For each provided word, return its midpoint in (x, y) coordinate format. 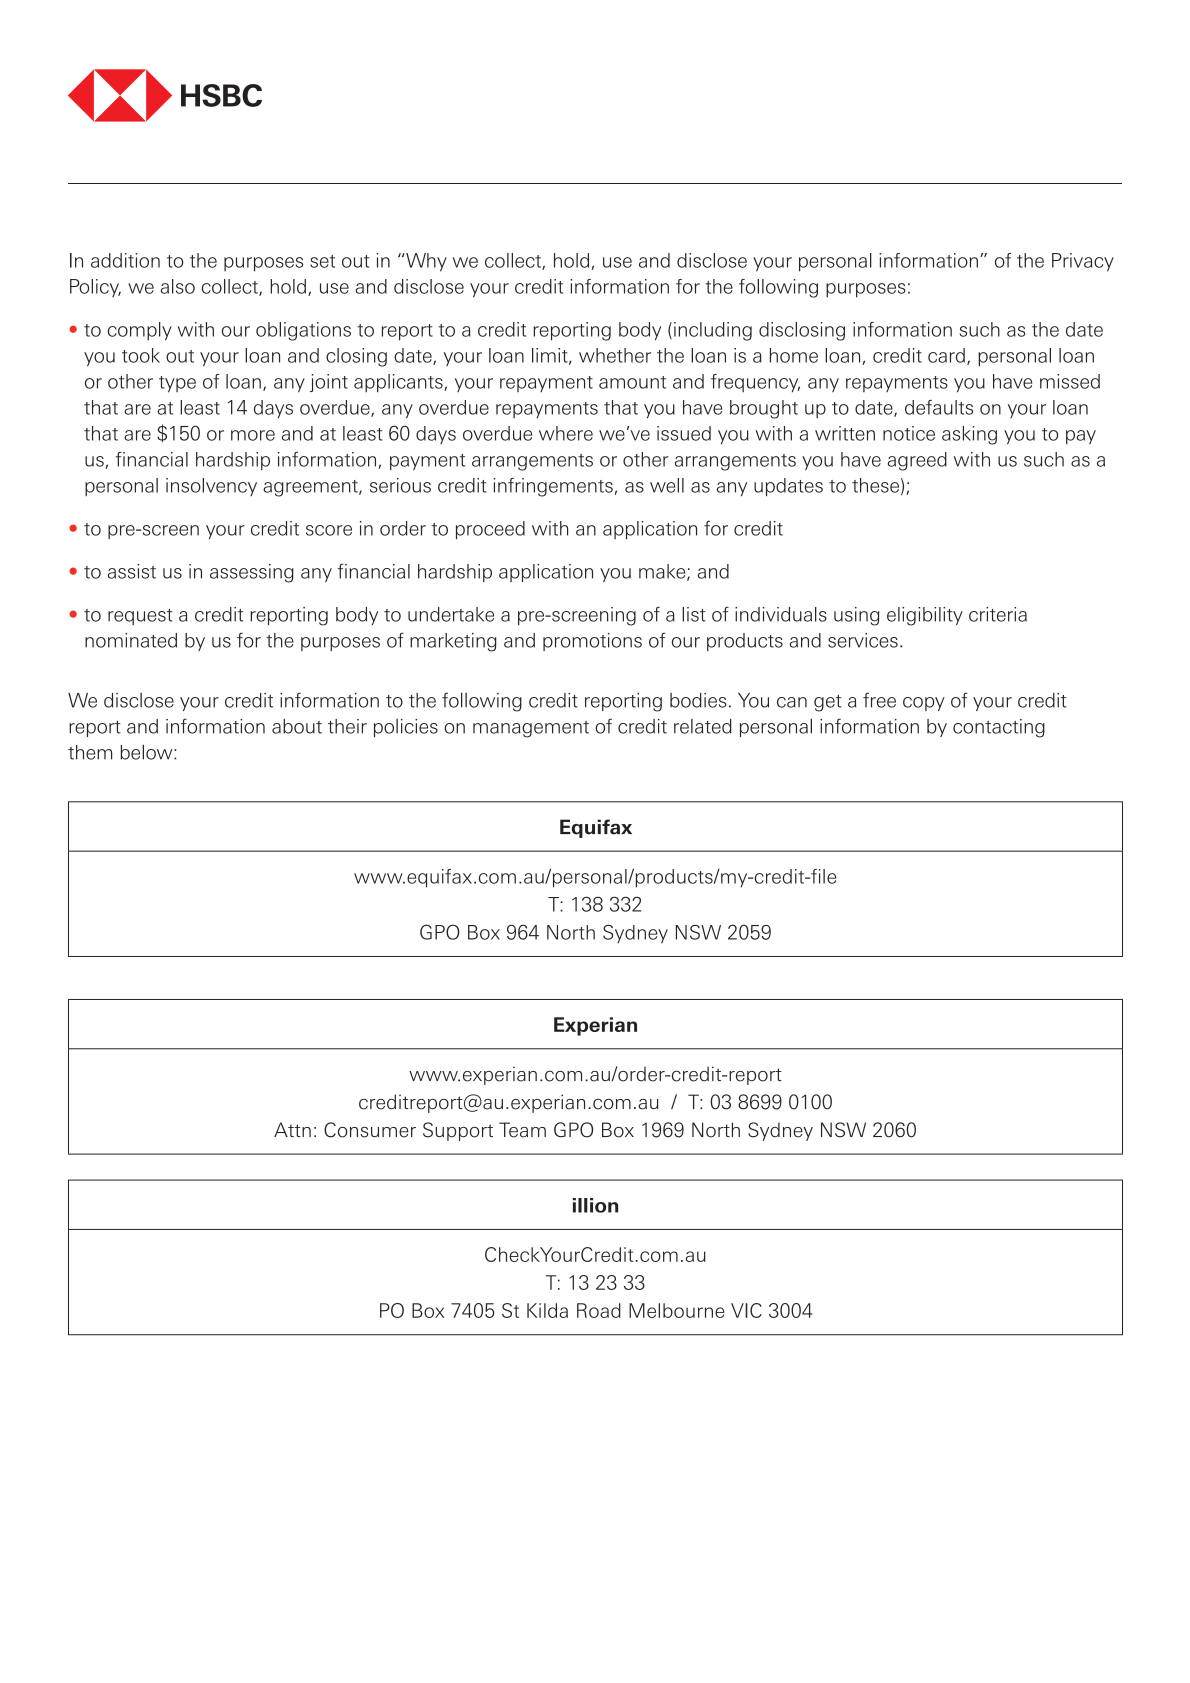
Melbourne (677, 1310)
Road (599, 1310)
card (946, 355)
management (531, 729)
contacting (999, 728)
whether (615, 355)
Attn (292, 1129)
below (147, 752)
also (178, 286)
